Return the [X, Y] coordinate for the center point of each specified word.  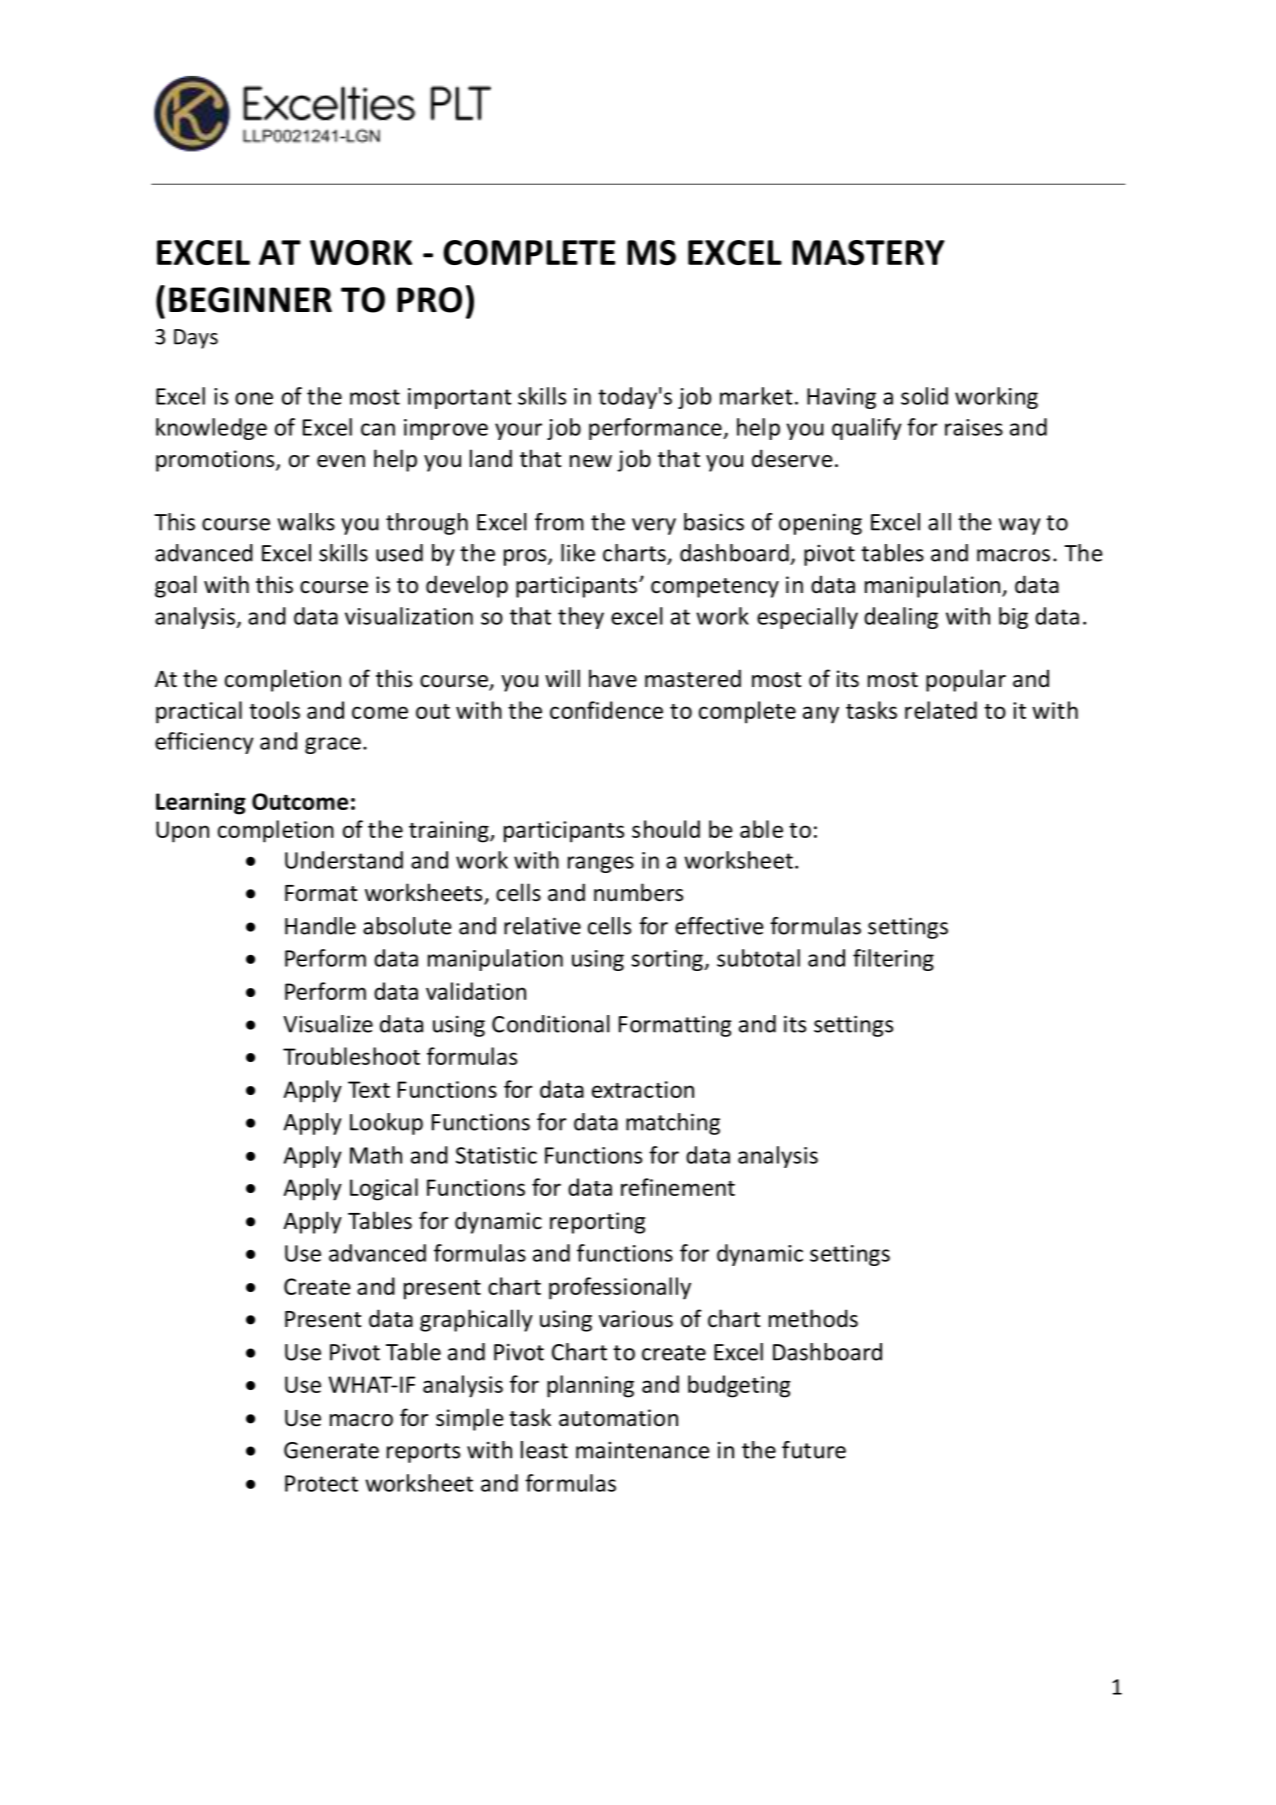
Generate [331, 1450]
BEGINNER [250, 300]
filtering [893, 960]
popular [966, 680]
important [460, 398]
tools [274, 710]
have [613, 678]
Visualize [328, 1024]
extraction [643, 1089]
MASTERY [868, 252]
